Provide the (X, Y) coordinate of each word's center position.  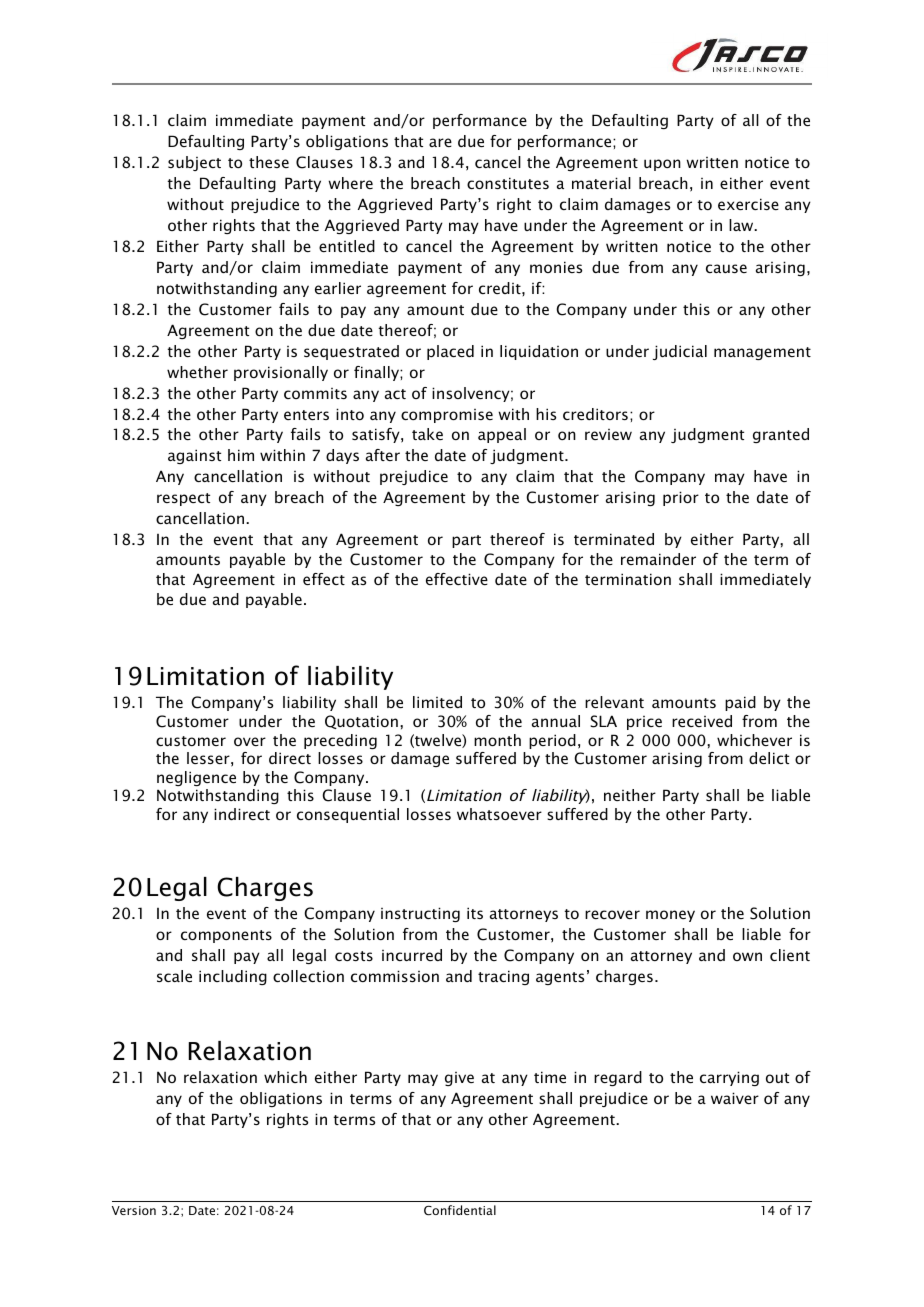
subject (194, 163)
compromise (447, 416)
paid (740, 703)
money (670, 916)
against (194, 456)
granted (781, 435)
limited (437, 702)
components (226, 936)
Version (134, 1210)
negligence (196, 778)
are (440, 142)
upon (662, 165)
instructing (420, 914)
